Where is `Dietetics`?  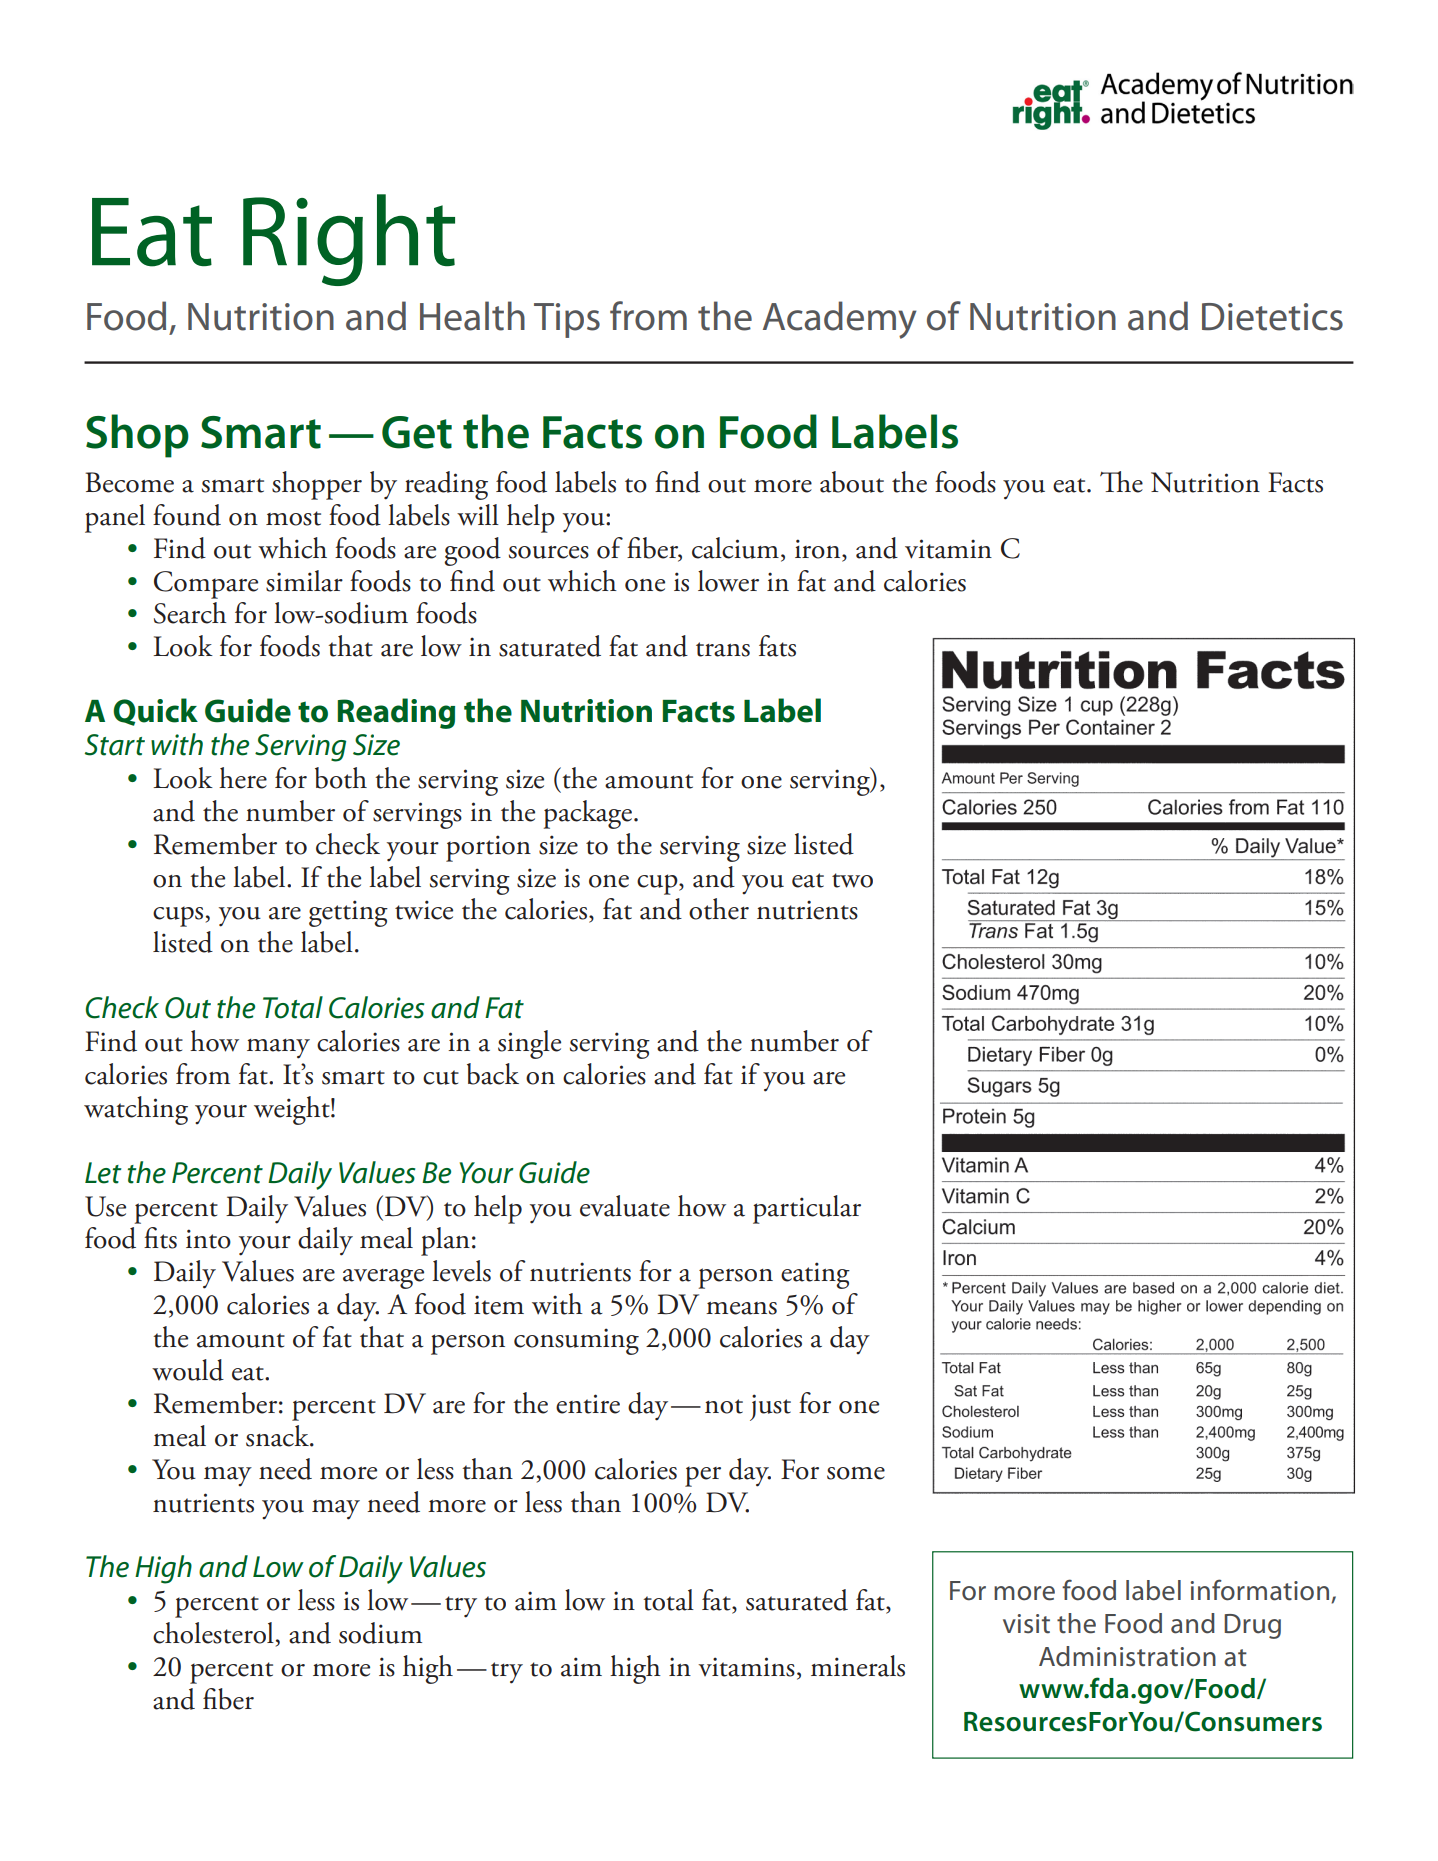 Dietetics is located at coordinates (1272, 317).
